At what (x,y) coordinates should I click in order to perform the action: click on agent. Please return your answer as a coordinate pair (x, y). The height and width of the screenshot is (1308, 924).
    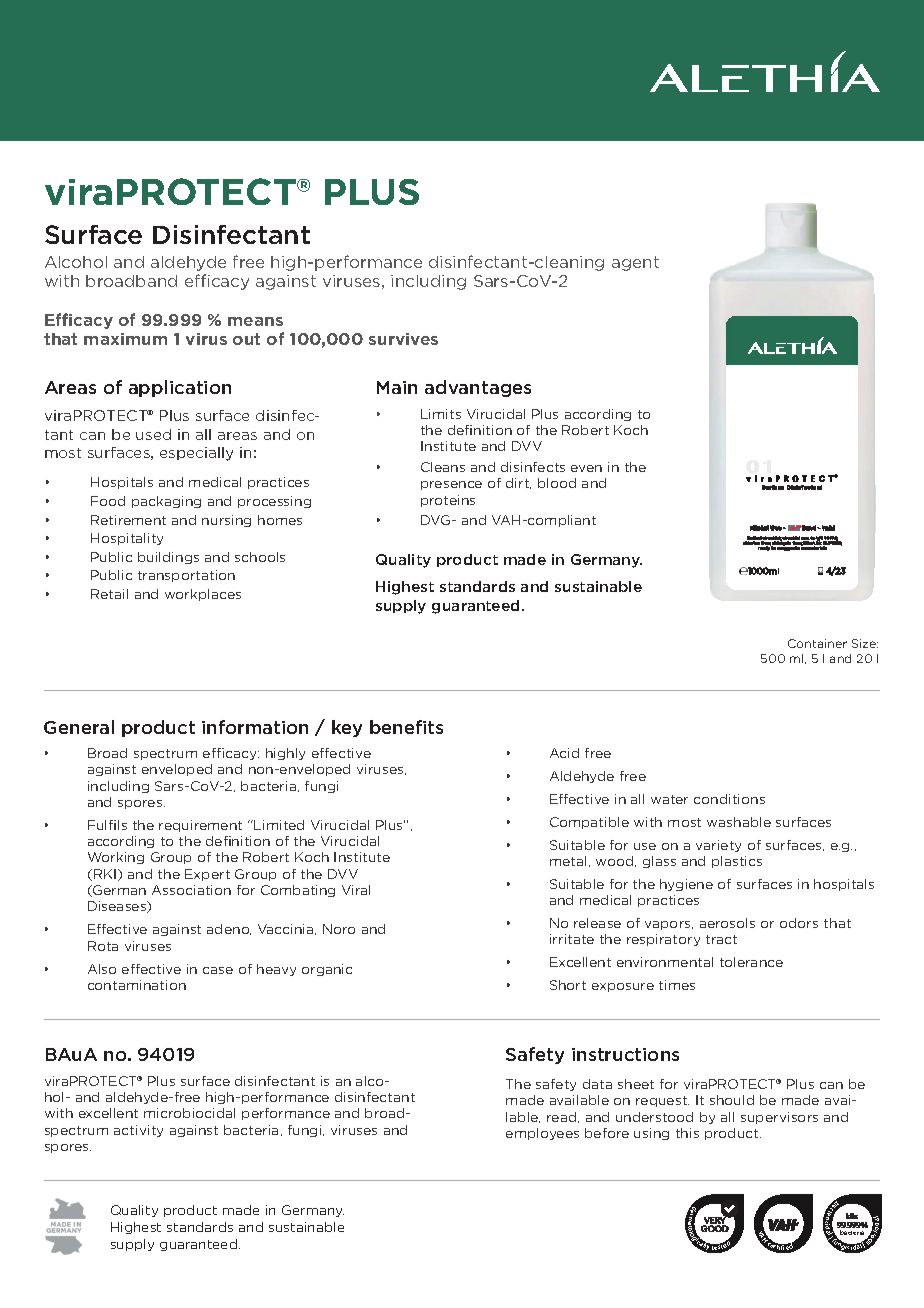
    Looking at the image, I should click on (635, 263).
